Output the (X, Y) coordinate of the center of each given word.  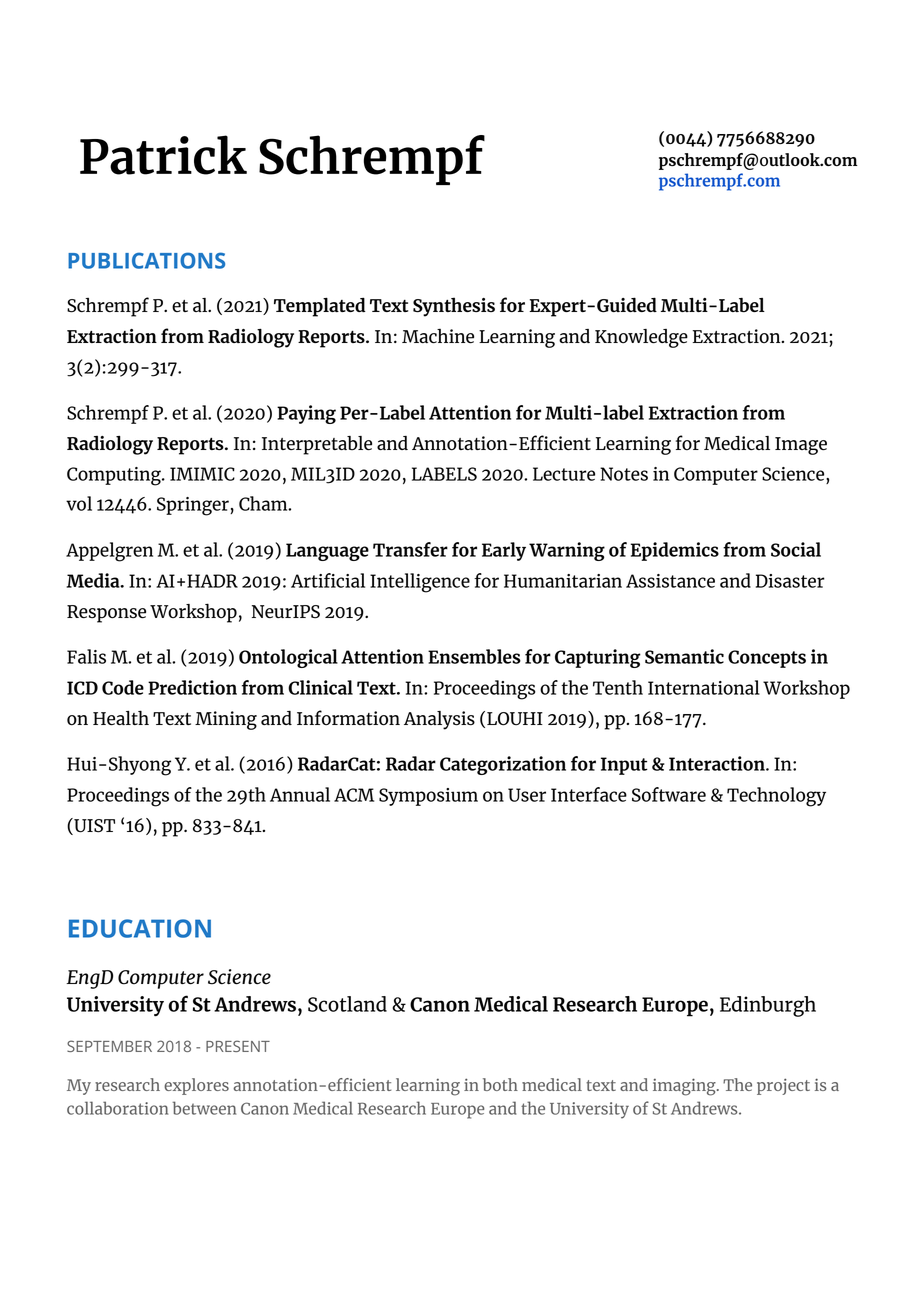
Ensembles (474, 656)
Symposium (428, 797)
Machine (438, 336)
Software (669, 794)
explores (196, 1086)
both (500, 1084)
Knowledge (641, 338)
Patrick (163, 155)
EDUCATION (140, 928)
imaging (685, 1087)
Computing (115, 476)
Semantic (684, 656)
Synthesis (454, 307)
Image (801, 446)
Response (106, 614)
